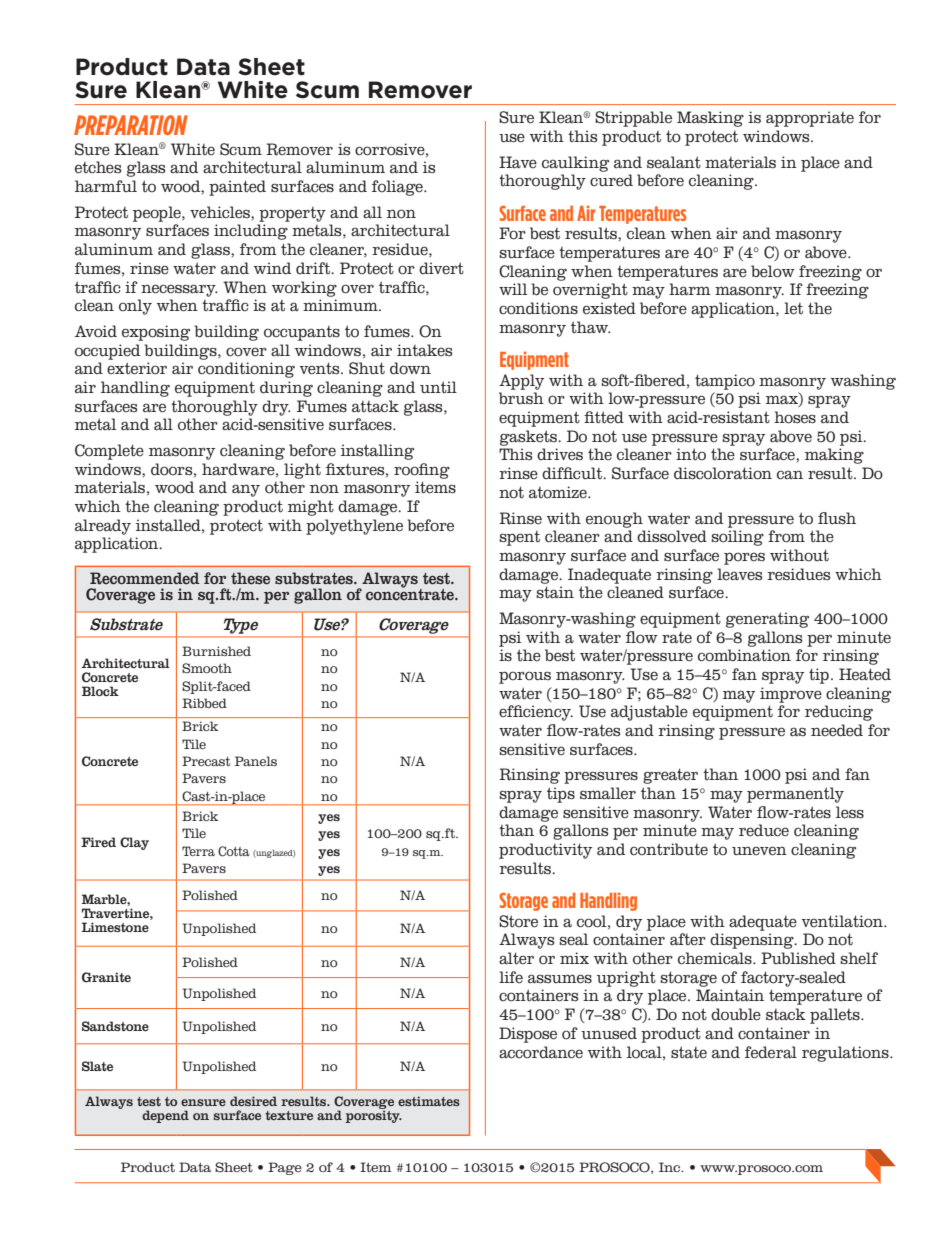  Describe the element at coordinates (518, 162) in the screenshot. I see `Have` at that location.
